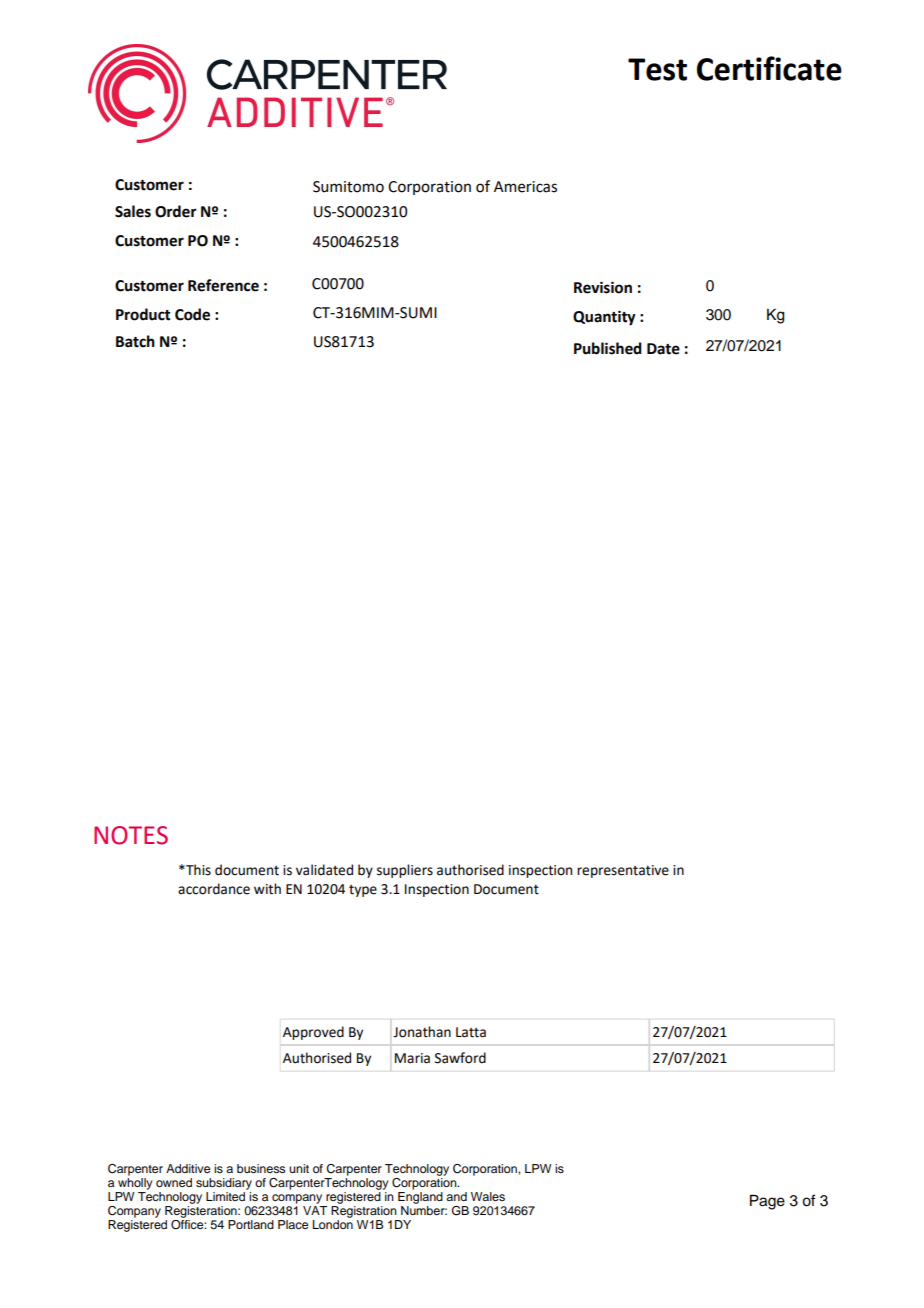 The image size is (924, 1308). What do you see at coordinates (767, 1202) in the document?
I see `Page` at bounding box center [767, 1202].
